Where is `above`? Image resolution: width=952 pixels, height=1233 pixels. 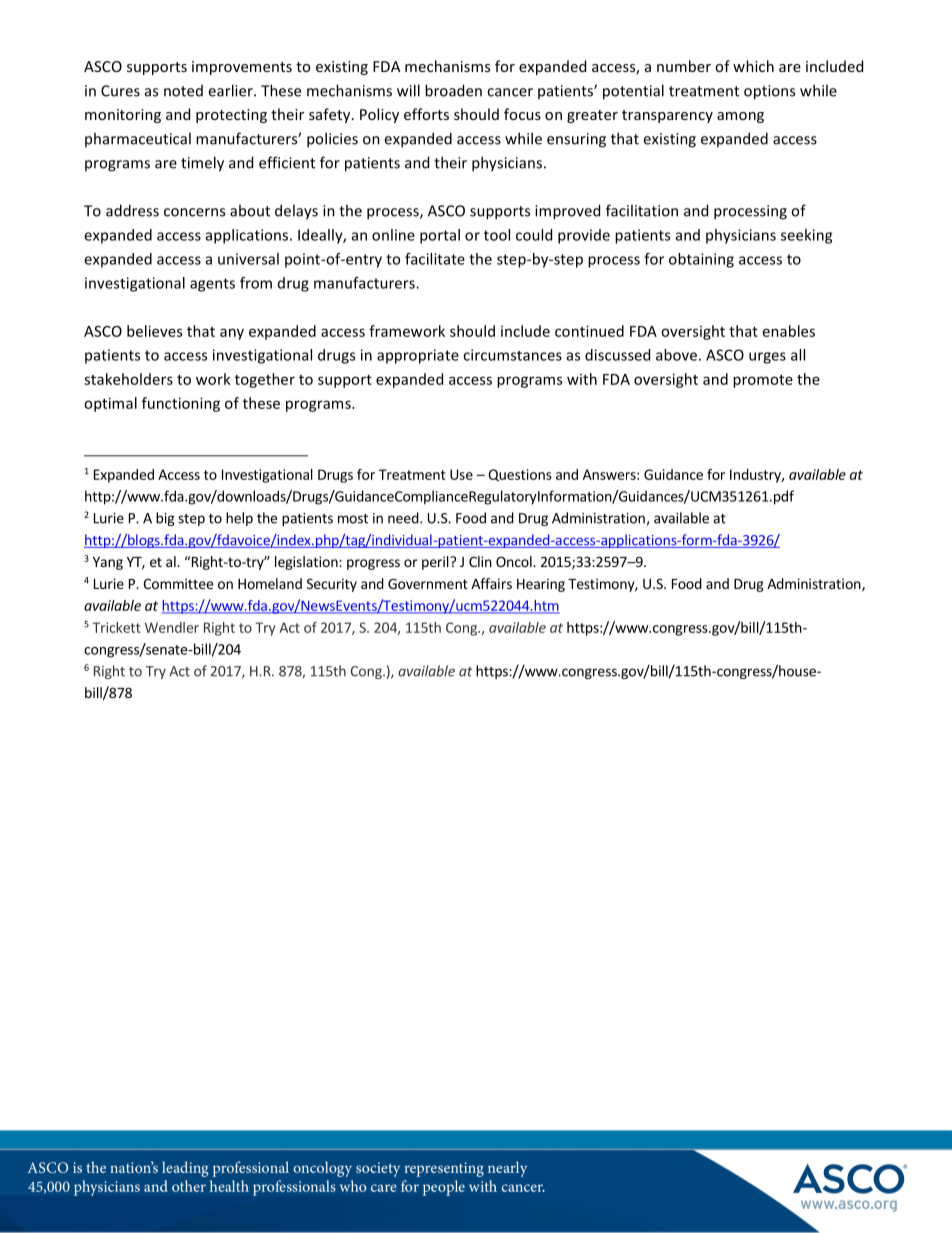
above is located at coordinates (676, 355).
